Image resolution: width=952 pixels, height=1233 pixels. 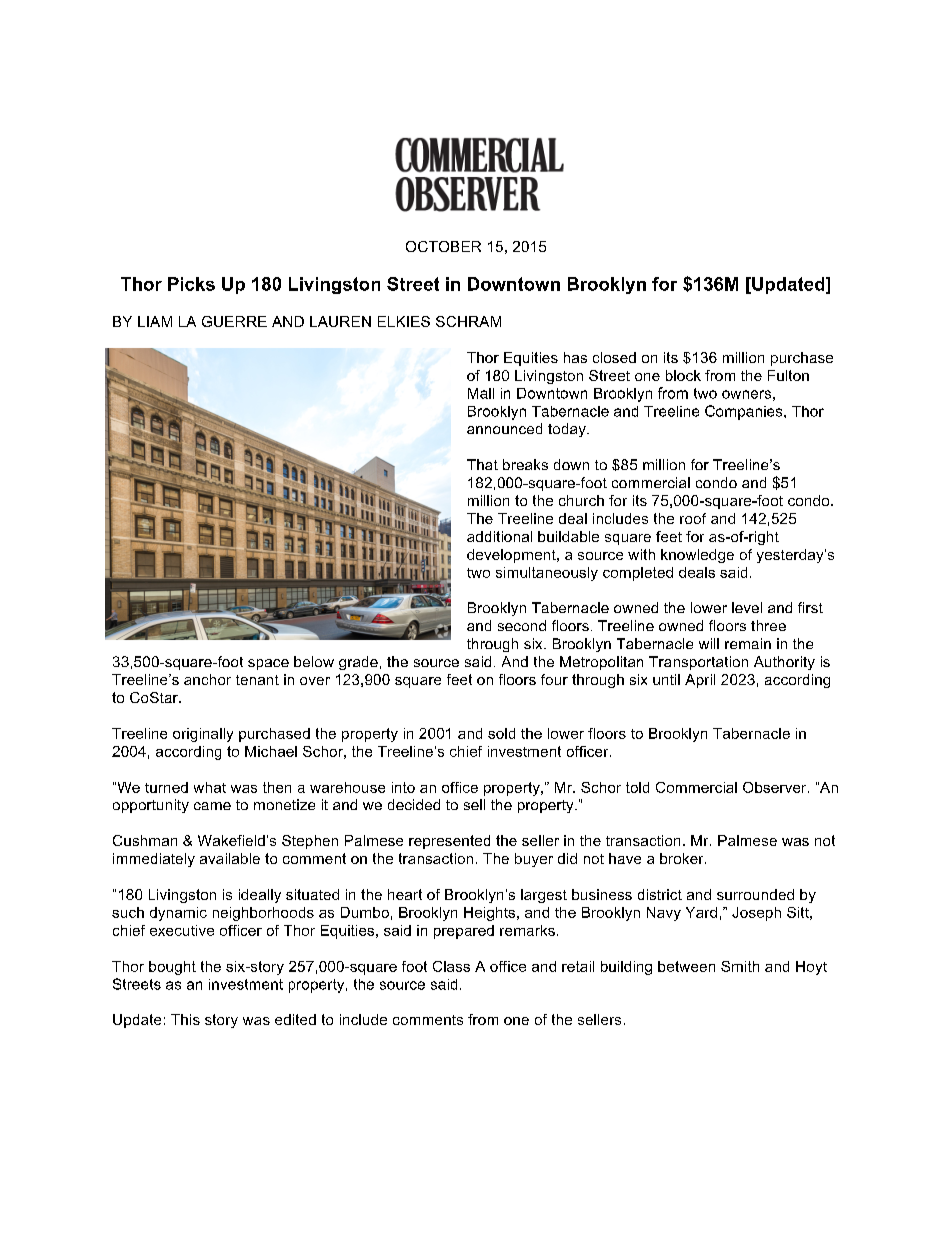 What do you see at coordinates (683, 375) in the screenshot?
I see `block` at bounding box center [683, 375].
